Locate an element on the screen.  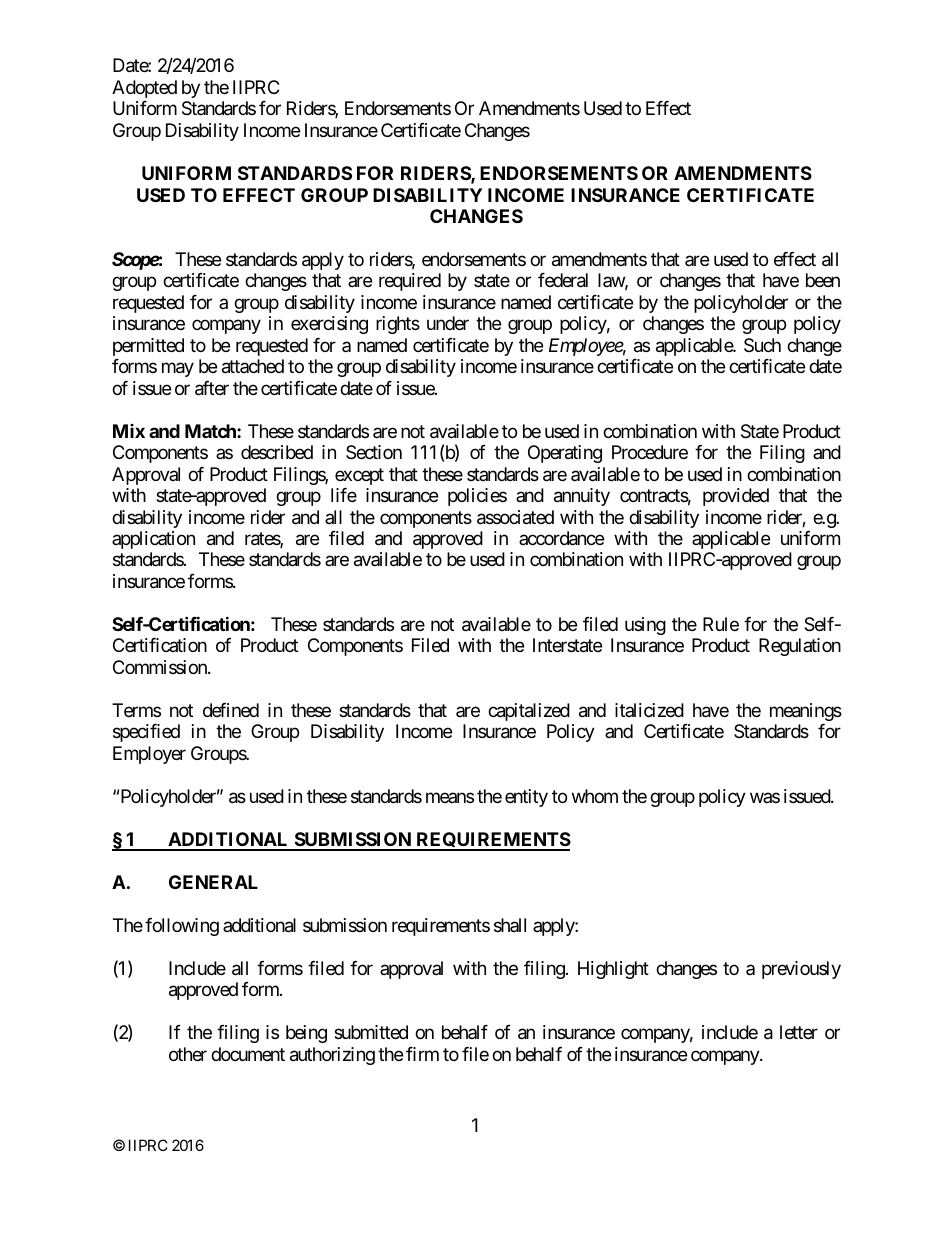
other is located at coordinates (188, 1054).
